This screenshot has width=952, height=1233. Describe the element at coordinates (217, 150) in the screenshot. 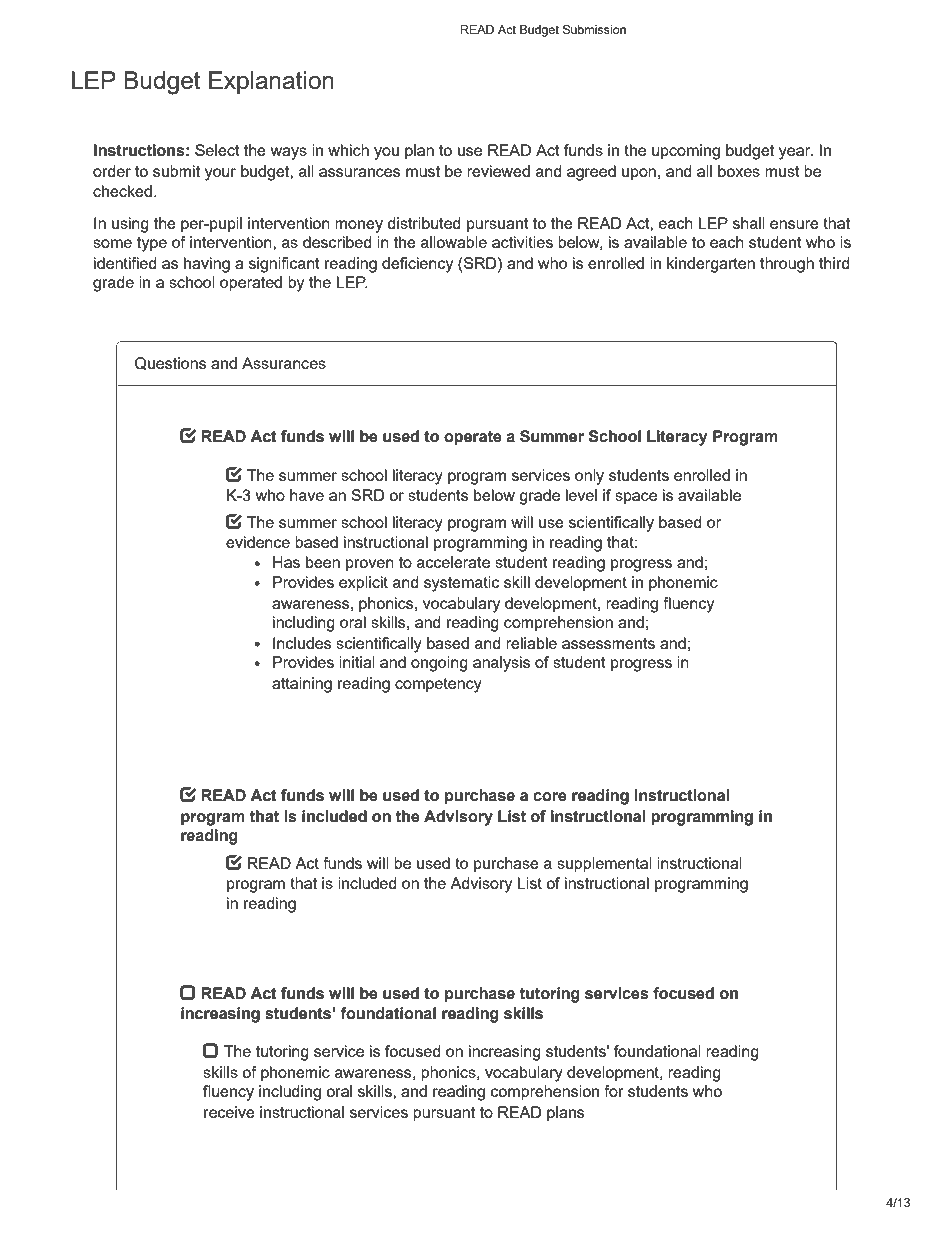

I see `Select` at that location.
